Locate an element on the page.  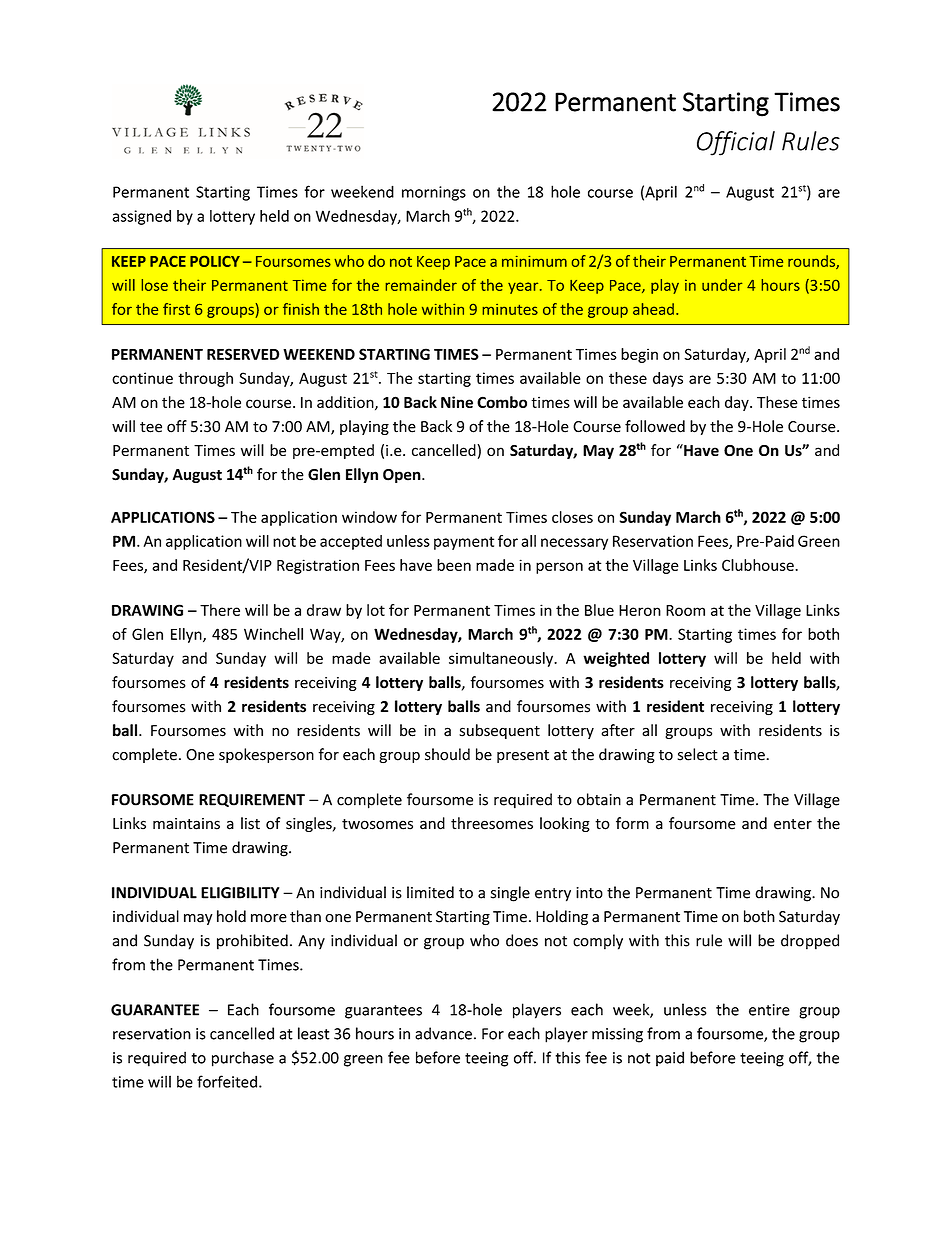
purchase is located at coordinates (243, 1059).
